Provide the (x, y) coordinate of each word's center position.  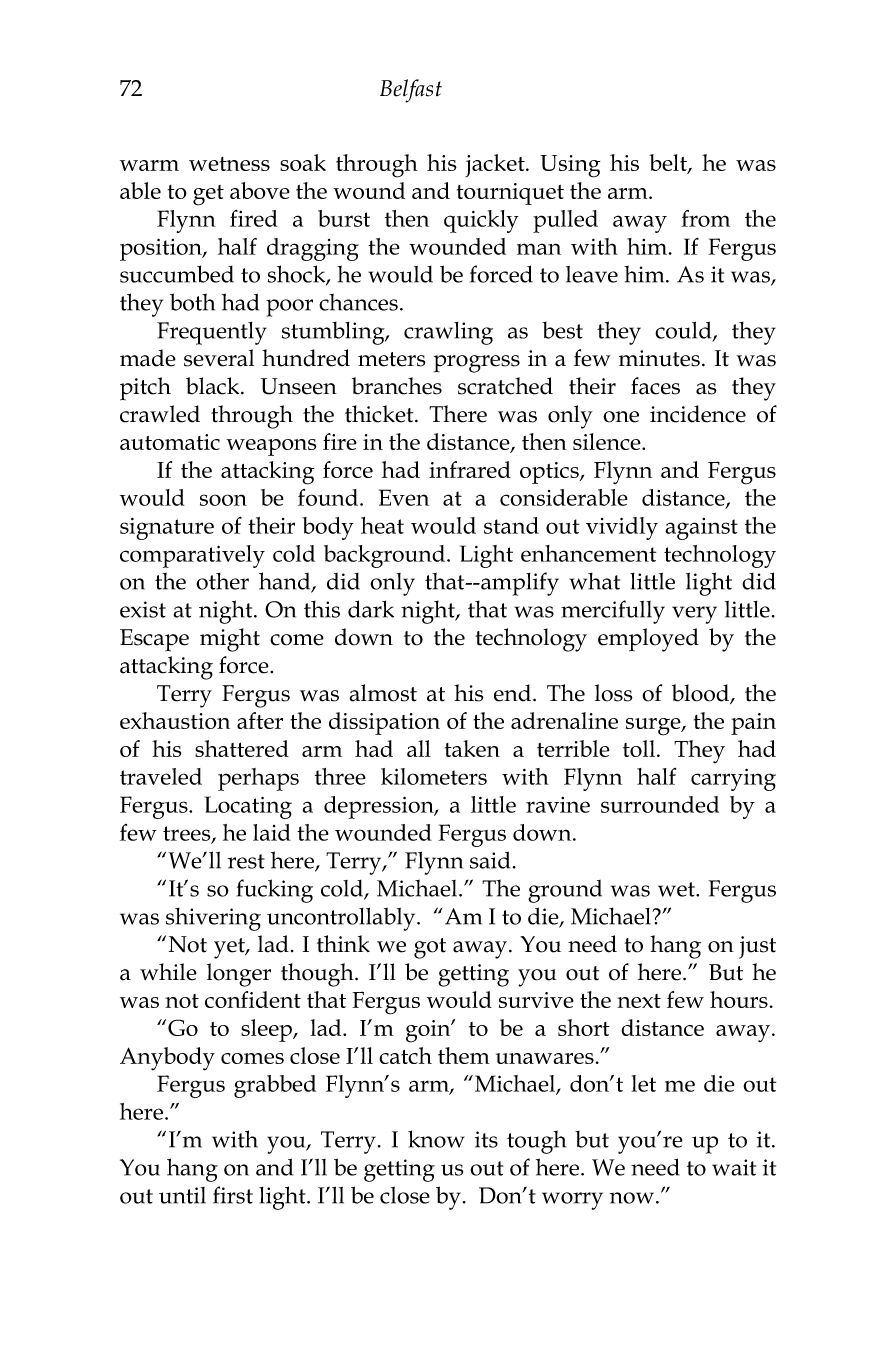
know (436, 1139)
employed (648, 640)
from (705, 218)
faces (655, 386)
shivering (213, 919)
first (233, 1195)
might (230, 640)
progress (477, 364)
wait (734, 1167)
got (430, 948)
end (514, 693)
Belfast (411, 91)
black (214, 386)
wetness (229, 164)
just (757, 947)
